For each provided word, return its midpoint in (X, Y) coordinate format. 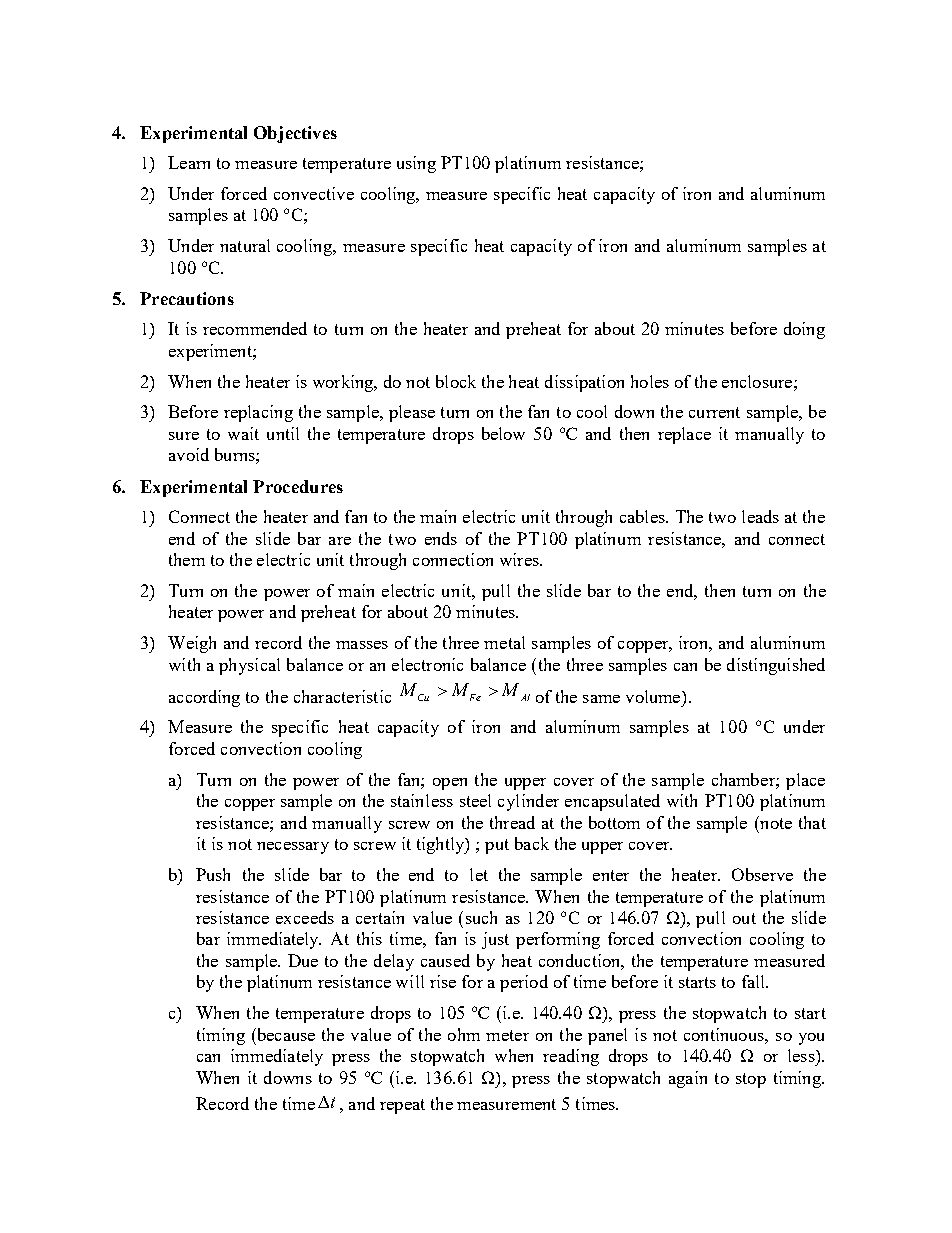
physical (249, 666)
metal (504, 642)
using (416, 164)
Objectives (295, 134)
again (688, 1079)
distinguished (776, 666)
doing (804, 330)
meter (507, 1035)
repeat (402, 1106)
